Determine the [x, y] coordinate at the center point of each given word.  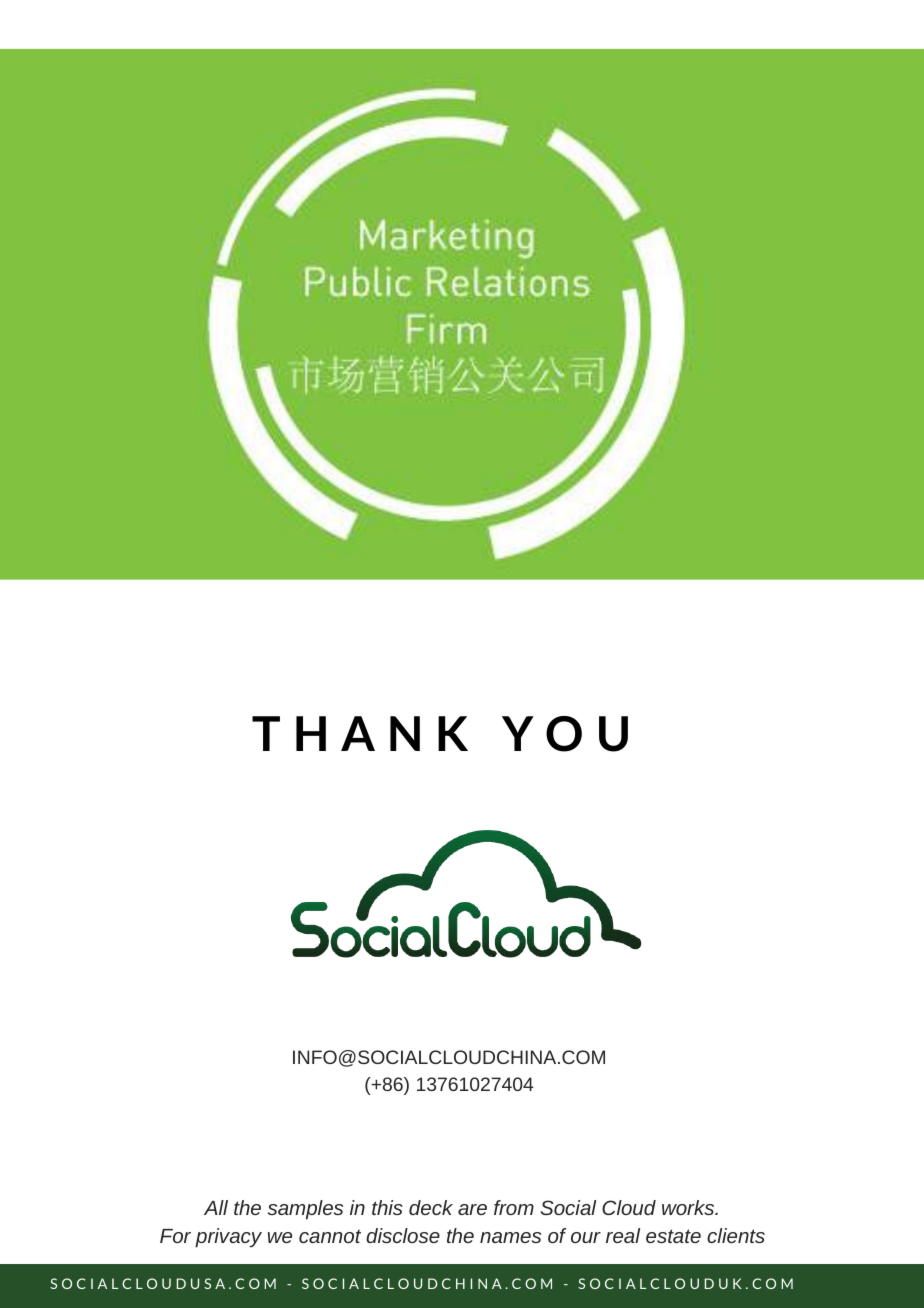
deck [431, 1207]
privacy [228, 1238]
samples [305, 1210]
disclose [403, 1235]
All [216, 1207]
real [623, 1235]
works [689, 1207]
